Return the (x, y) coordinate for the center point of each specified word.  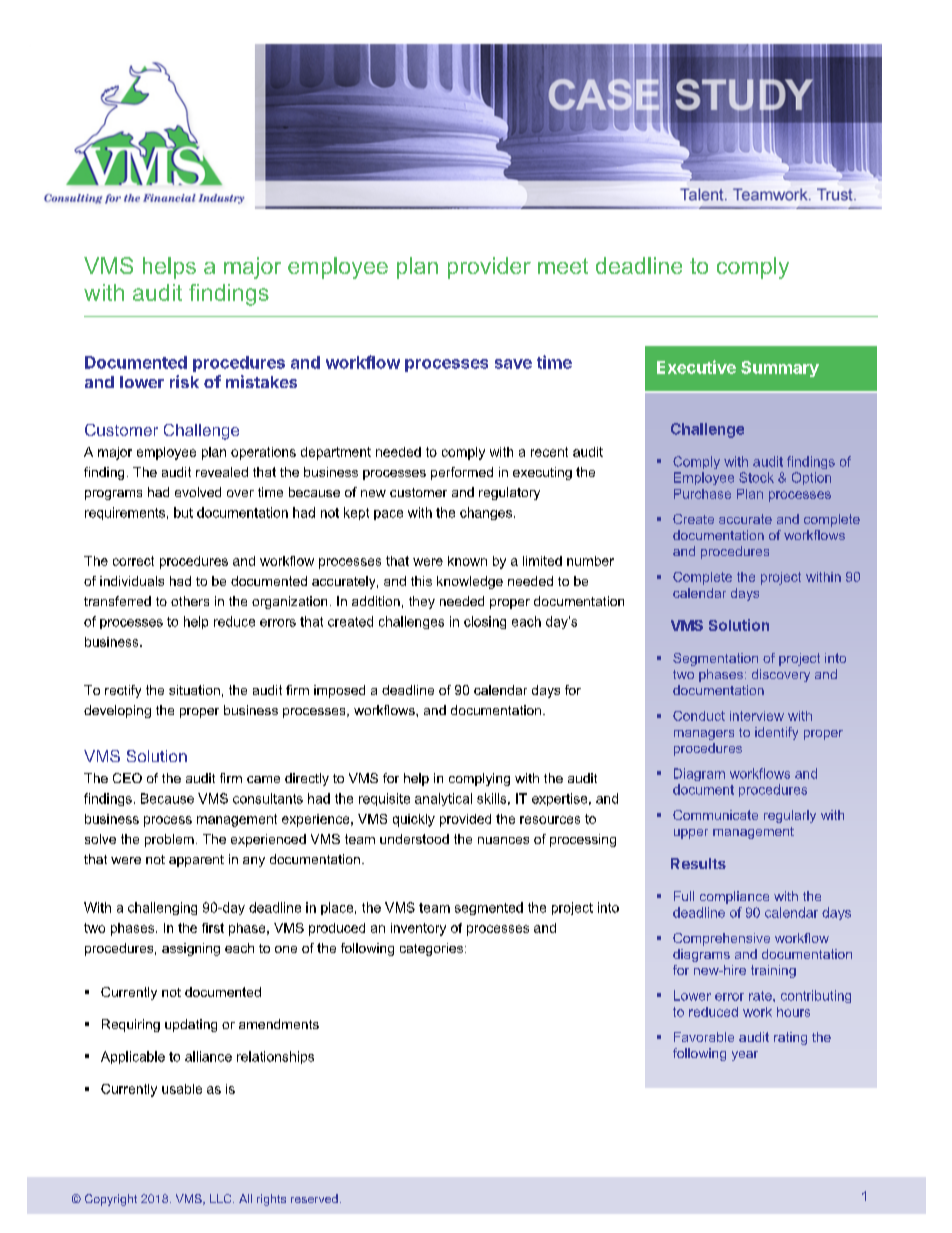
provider (489, 268)
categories (433, 949)
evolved (198, 492)
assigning (191, 949)
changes (486, 513)
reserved (314, 1198)
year (745, 1056)
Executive (696, 367)
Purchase (702, 494)
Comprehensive (721, 939)
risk (184, 381)
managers (704, 735)
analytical (443, 799)
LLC (222, 1198)
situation (194, 690)
